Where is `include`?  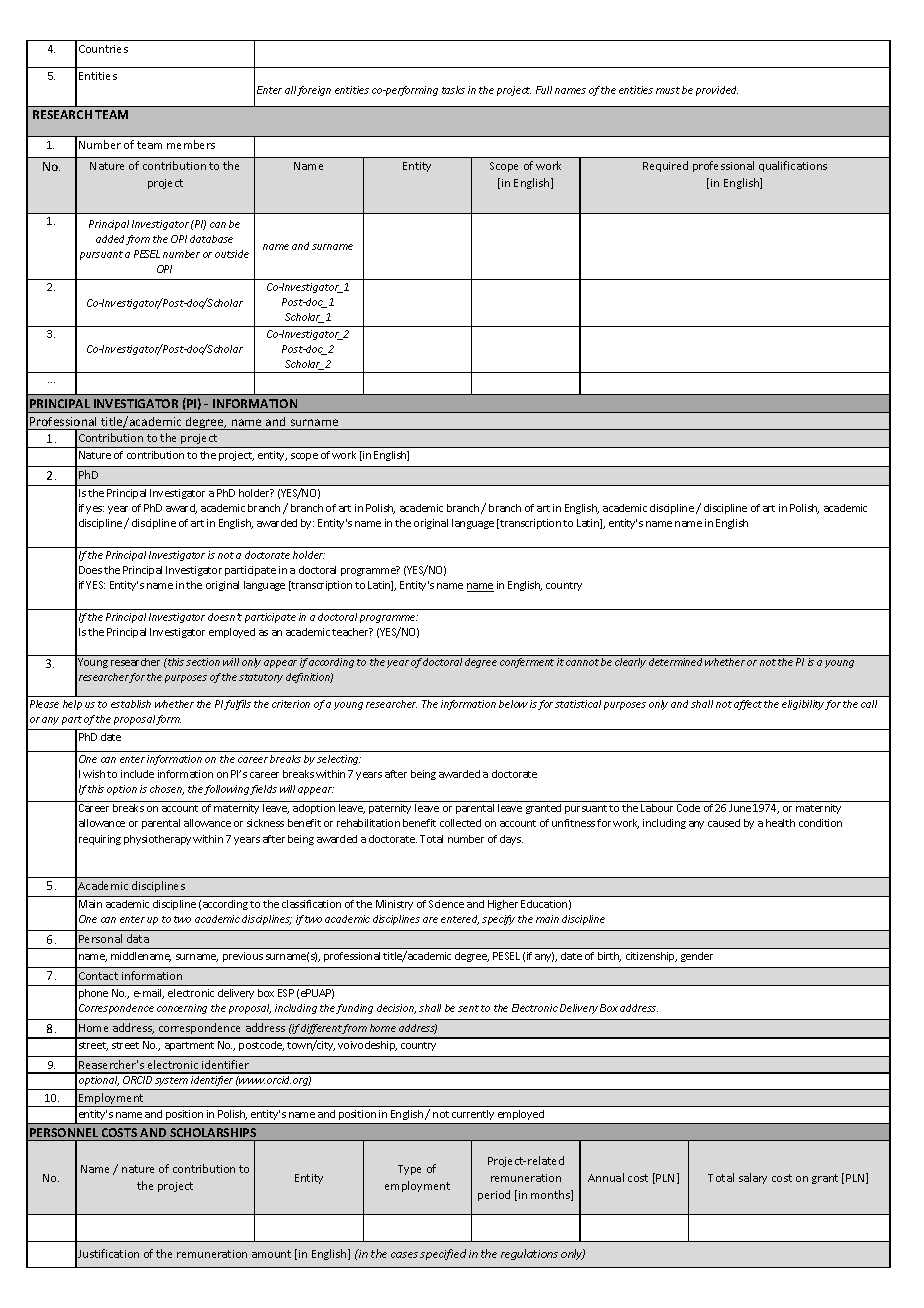 include is located at coordinates (137, 774).
